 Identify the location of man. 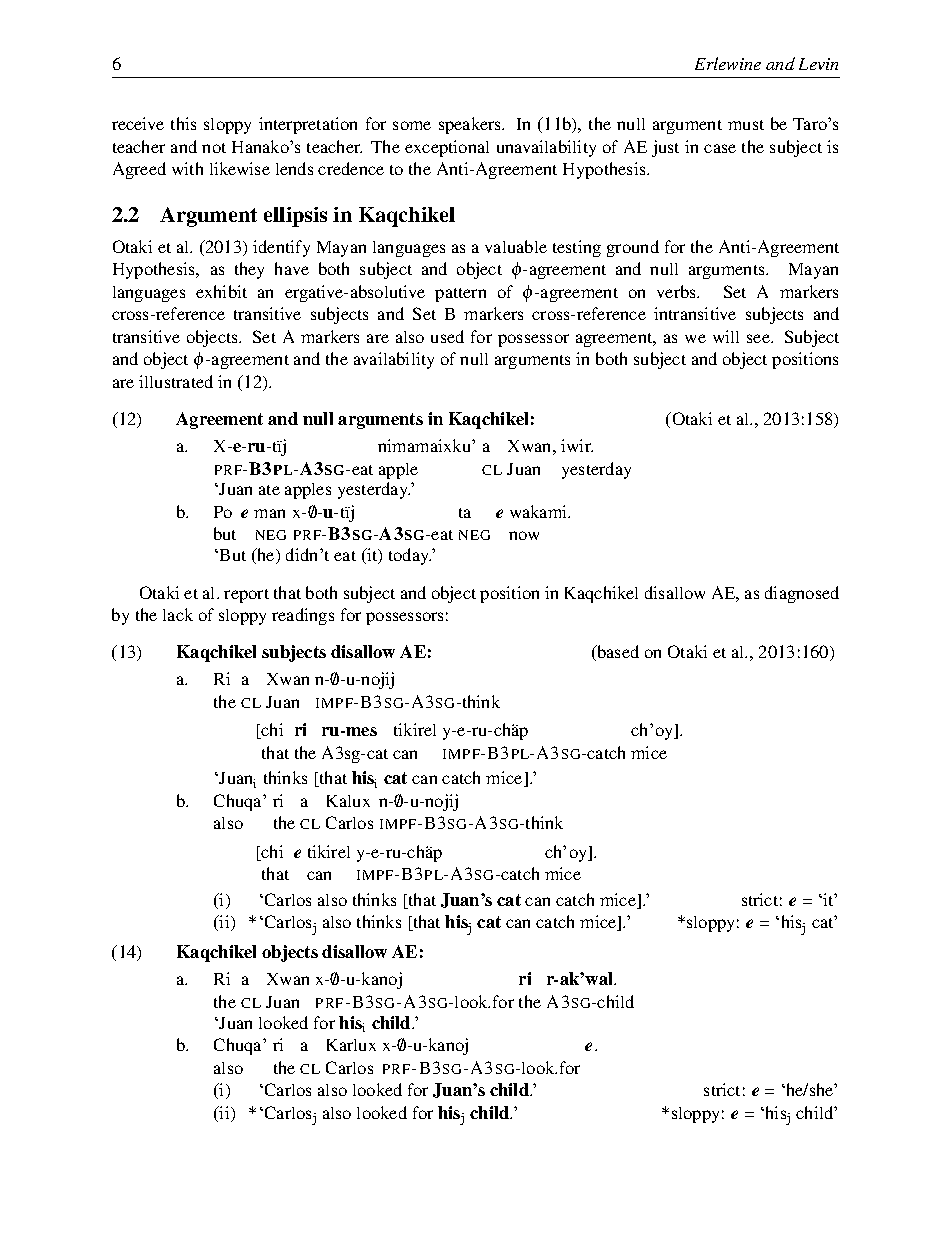
(269, 513).
